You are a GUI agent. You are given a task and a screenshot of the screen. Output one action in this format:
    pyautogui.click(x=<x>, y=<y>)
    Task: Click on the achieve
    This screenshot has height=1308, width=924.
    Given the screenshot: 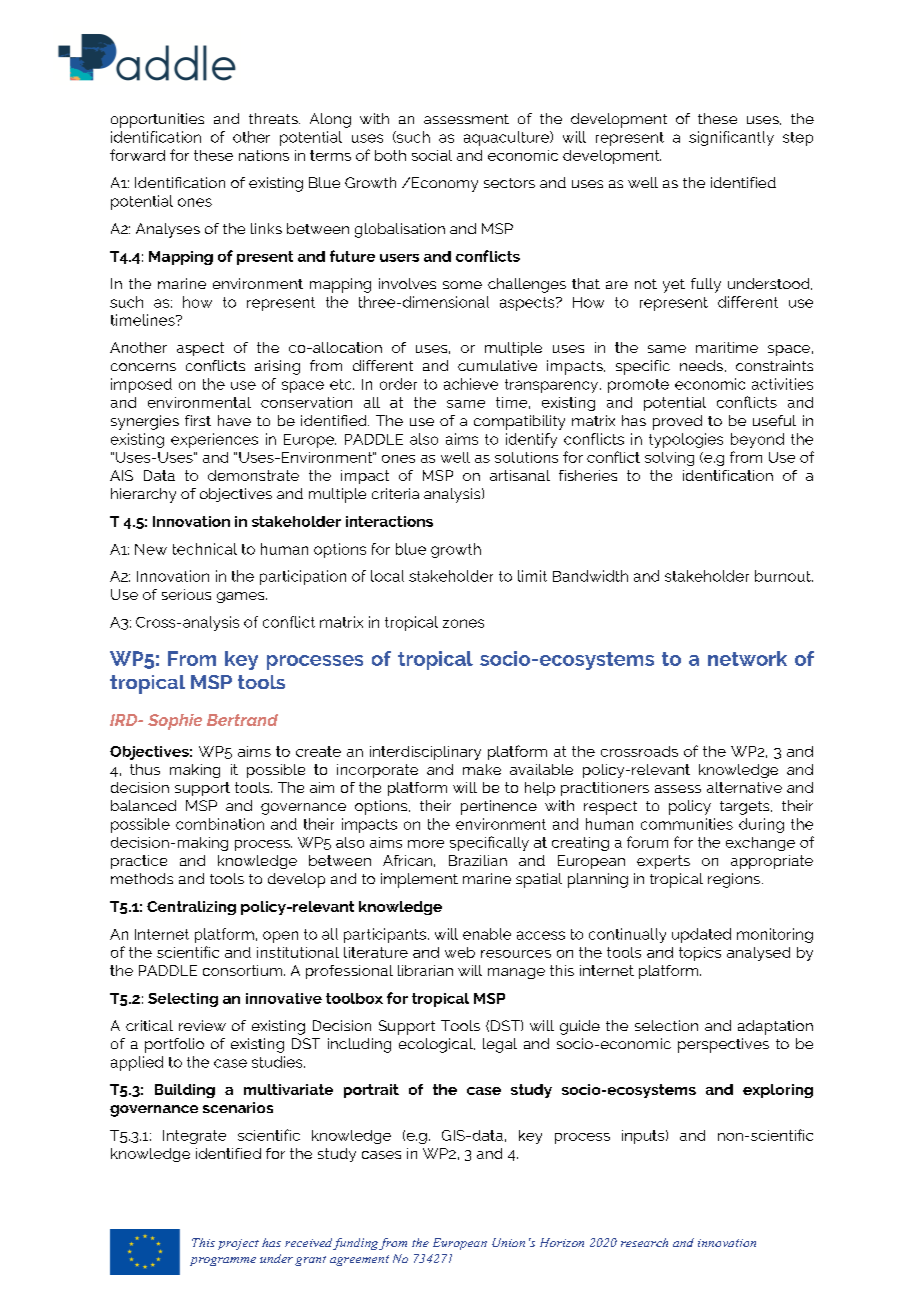 What is the action you would take?
    pyautogui.click(x=471, y=384)
